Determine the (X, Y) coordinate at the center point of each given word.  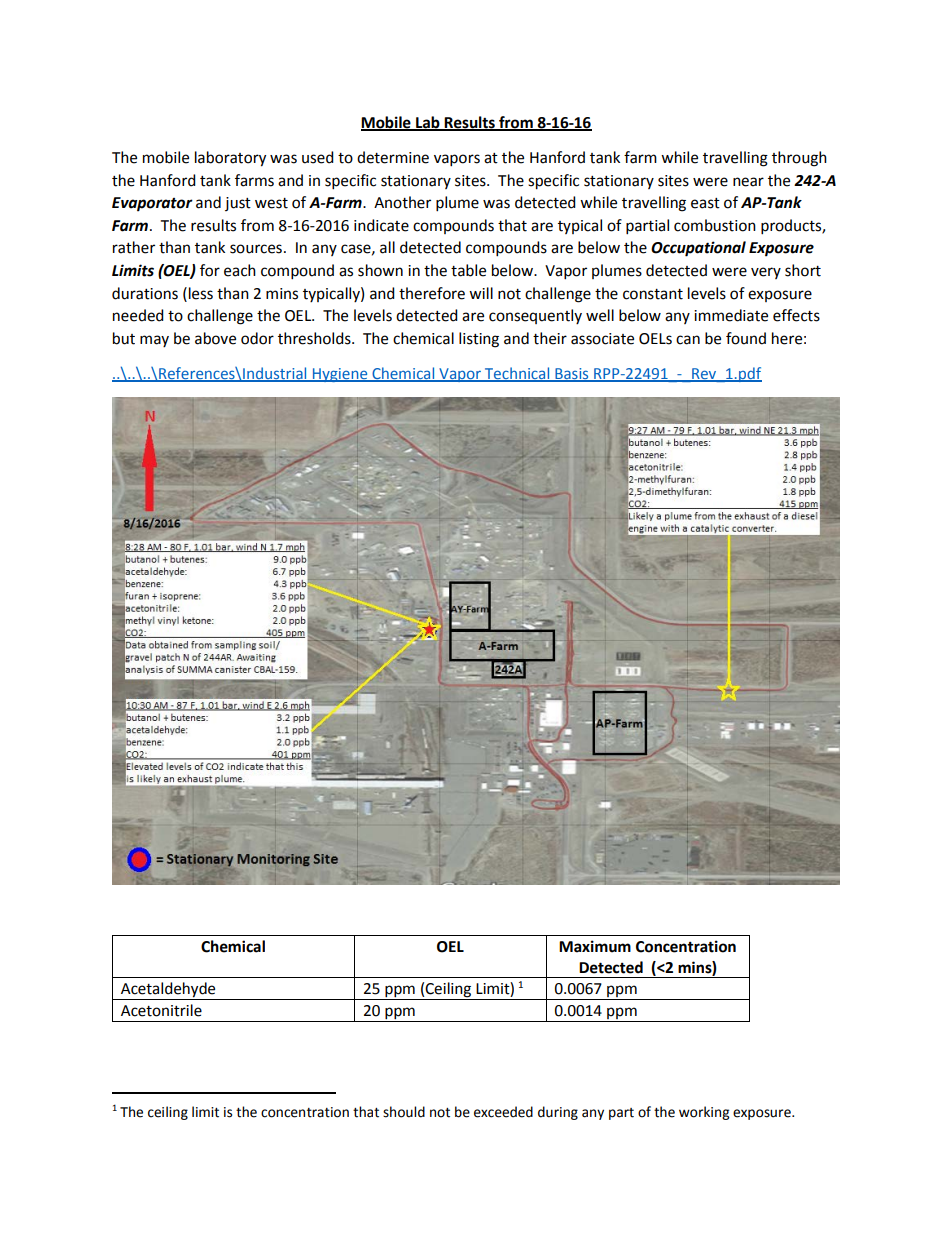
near (748, 182)
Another (402, 202)
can (688, 340)
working (704, 1113)
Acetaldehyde (168, 991)
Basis (572, 374)
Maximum (595, 946)
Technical (517, 374)
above (215, 338)
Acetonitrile (161, 1010)
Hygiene (340, 375)
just (238, 204)
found (746, 338)
